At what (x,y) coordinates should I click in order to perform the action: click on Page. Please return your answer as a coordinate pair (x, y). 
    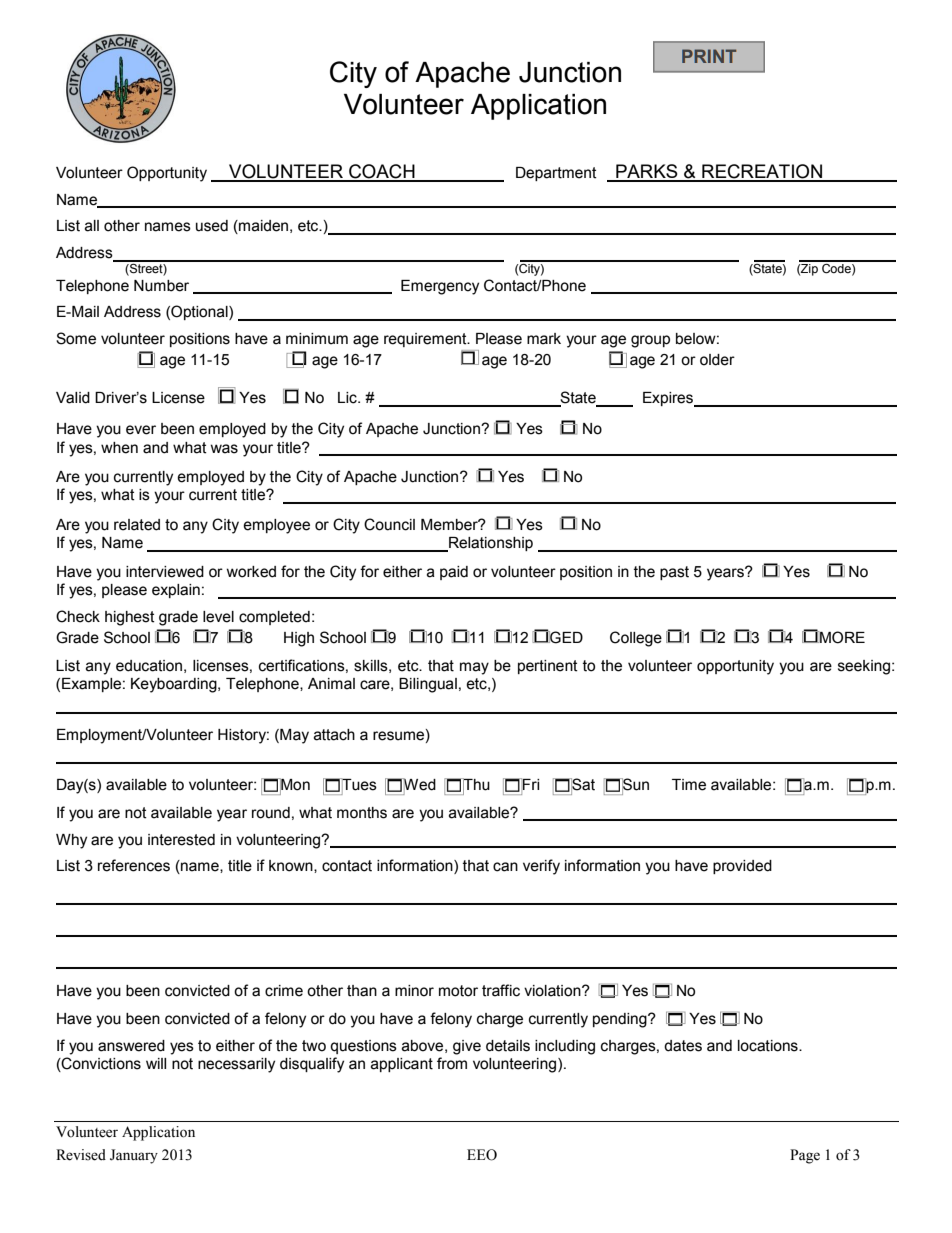
    Looking at the image, I should click on (805, 1156).
